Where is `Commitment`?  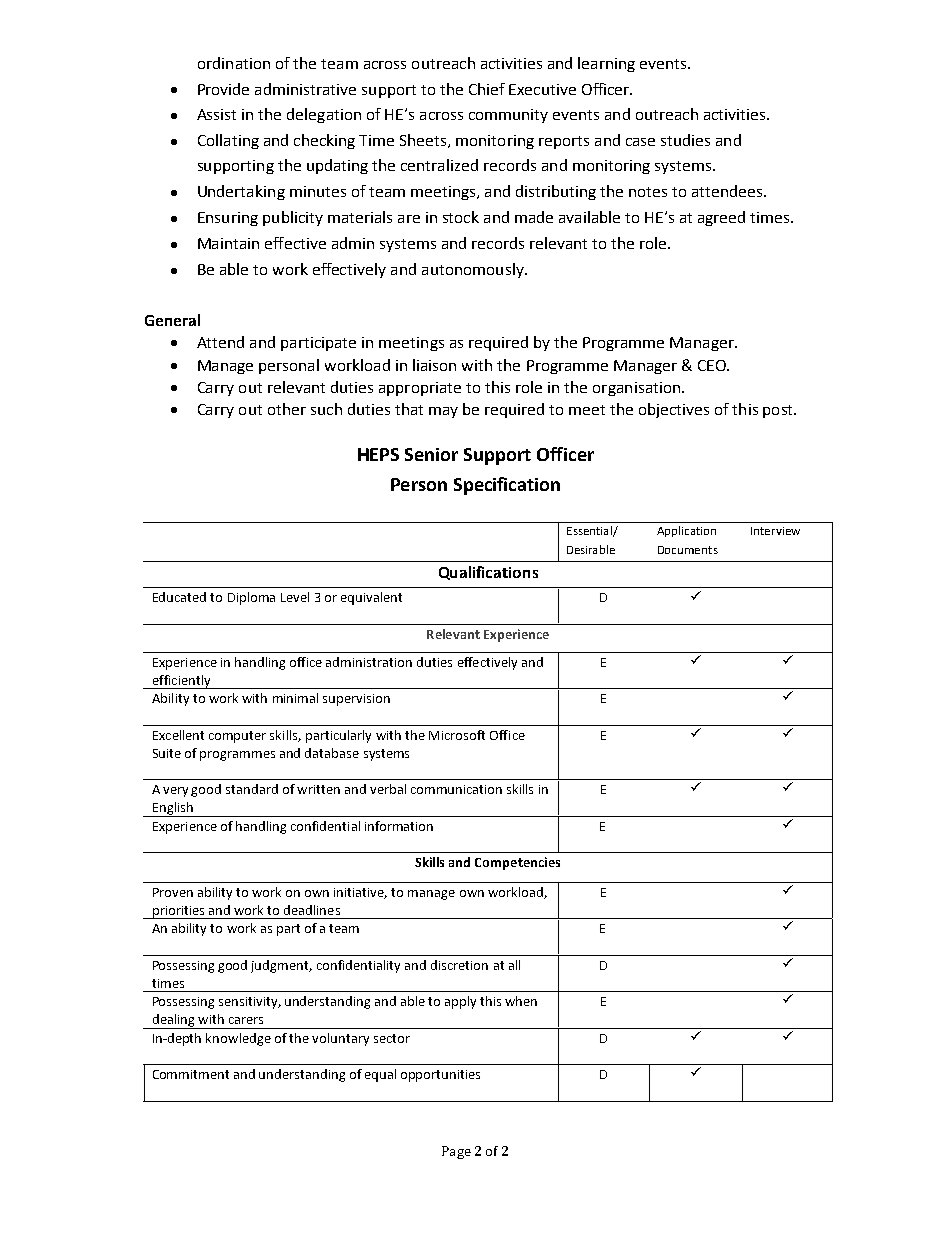
Commitment is located at coordinates (191, 1074).
